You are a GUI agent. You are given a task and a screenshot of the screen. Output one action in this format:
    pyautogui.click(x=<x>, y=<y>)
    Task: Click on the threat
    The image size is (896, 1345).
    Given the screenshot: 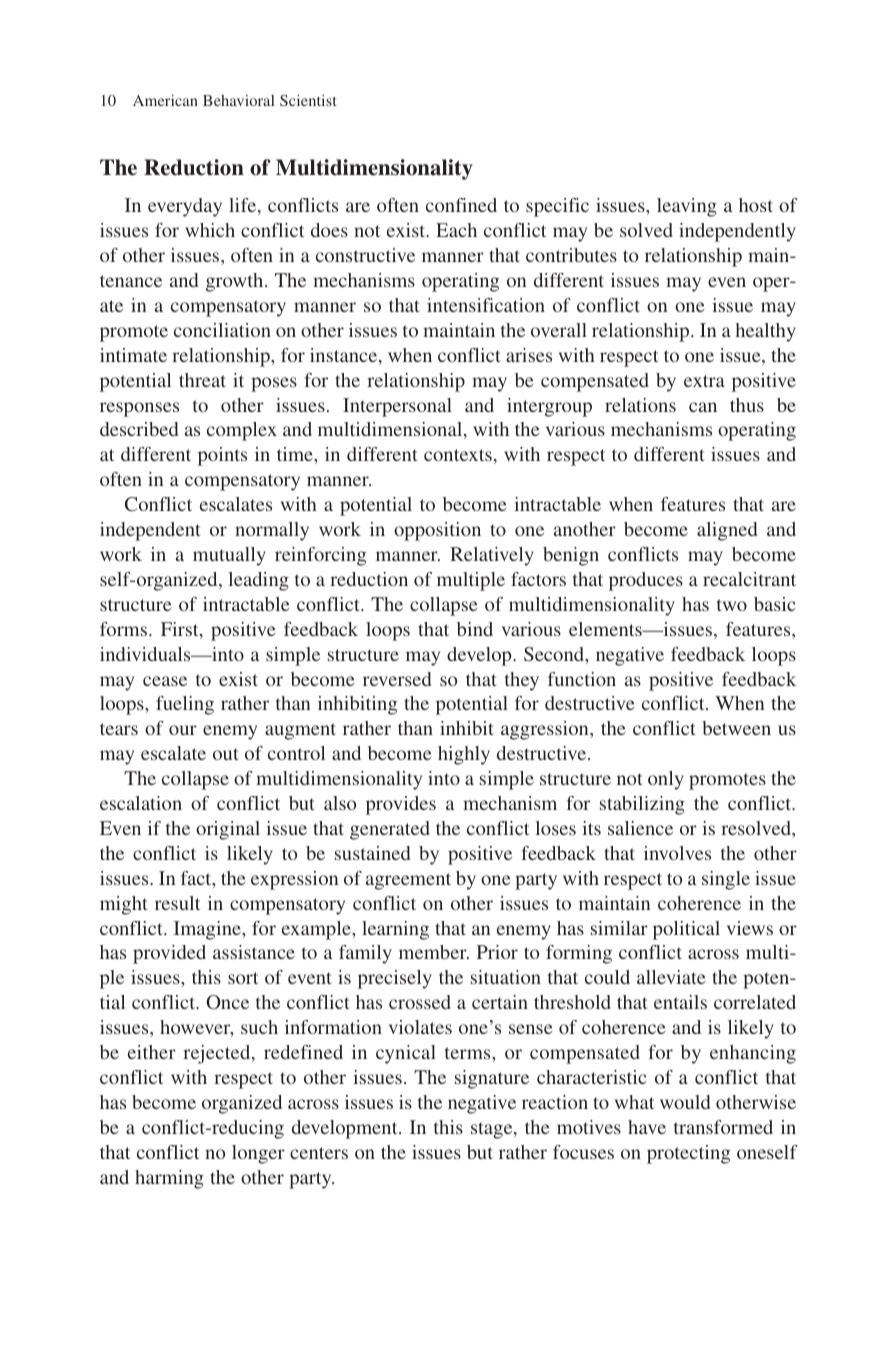 What is the action you would take?
    pyautogui.click(x=202, y=380)
